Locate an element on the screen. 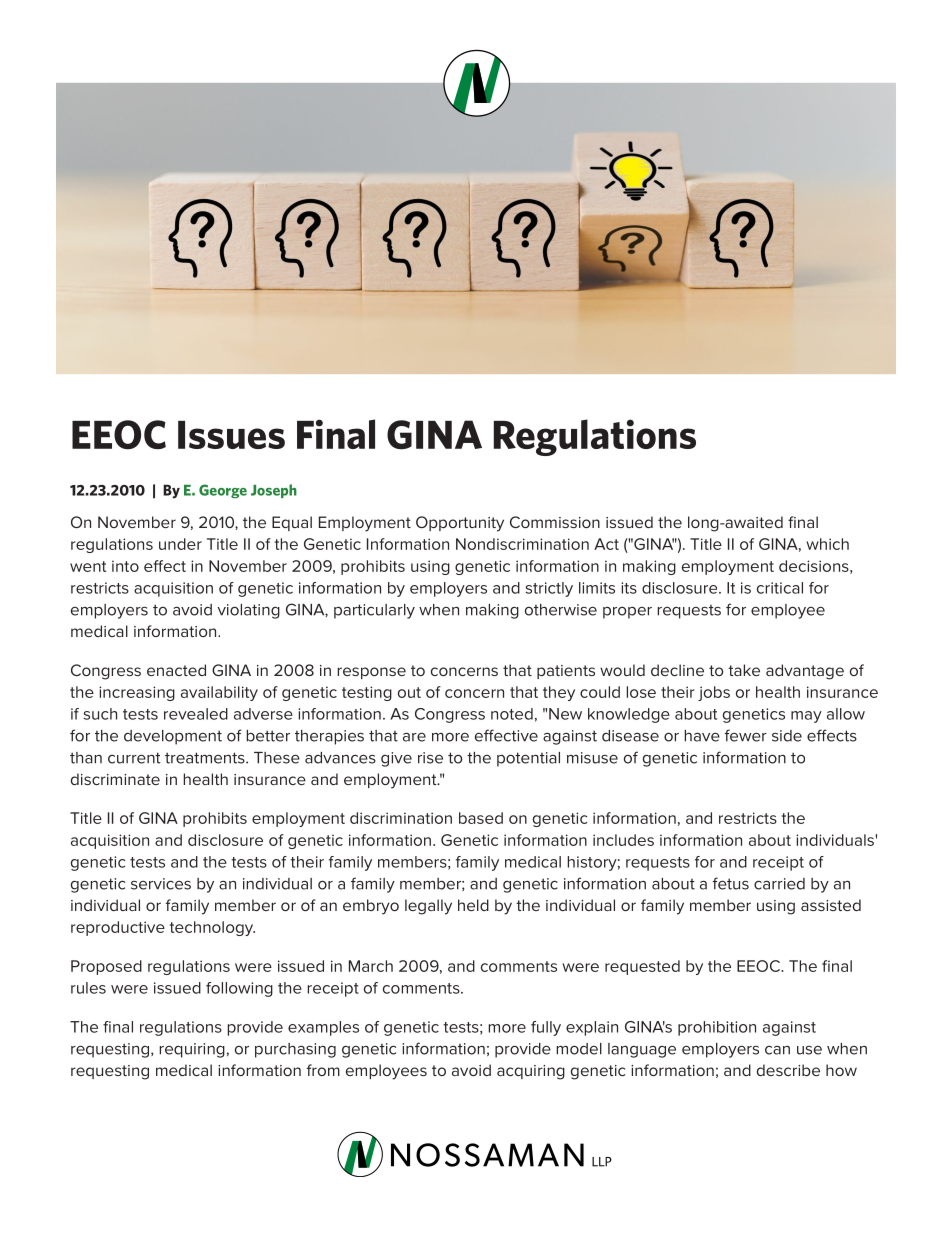  services is located at coordinates (161, 884).
